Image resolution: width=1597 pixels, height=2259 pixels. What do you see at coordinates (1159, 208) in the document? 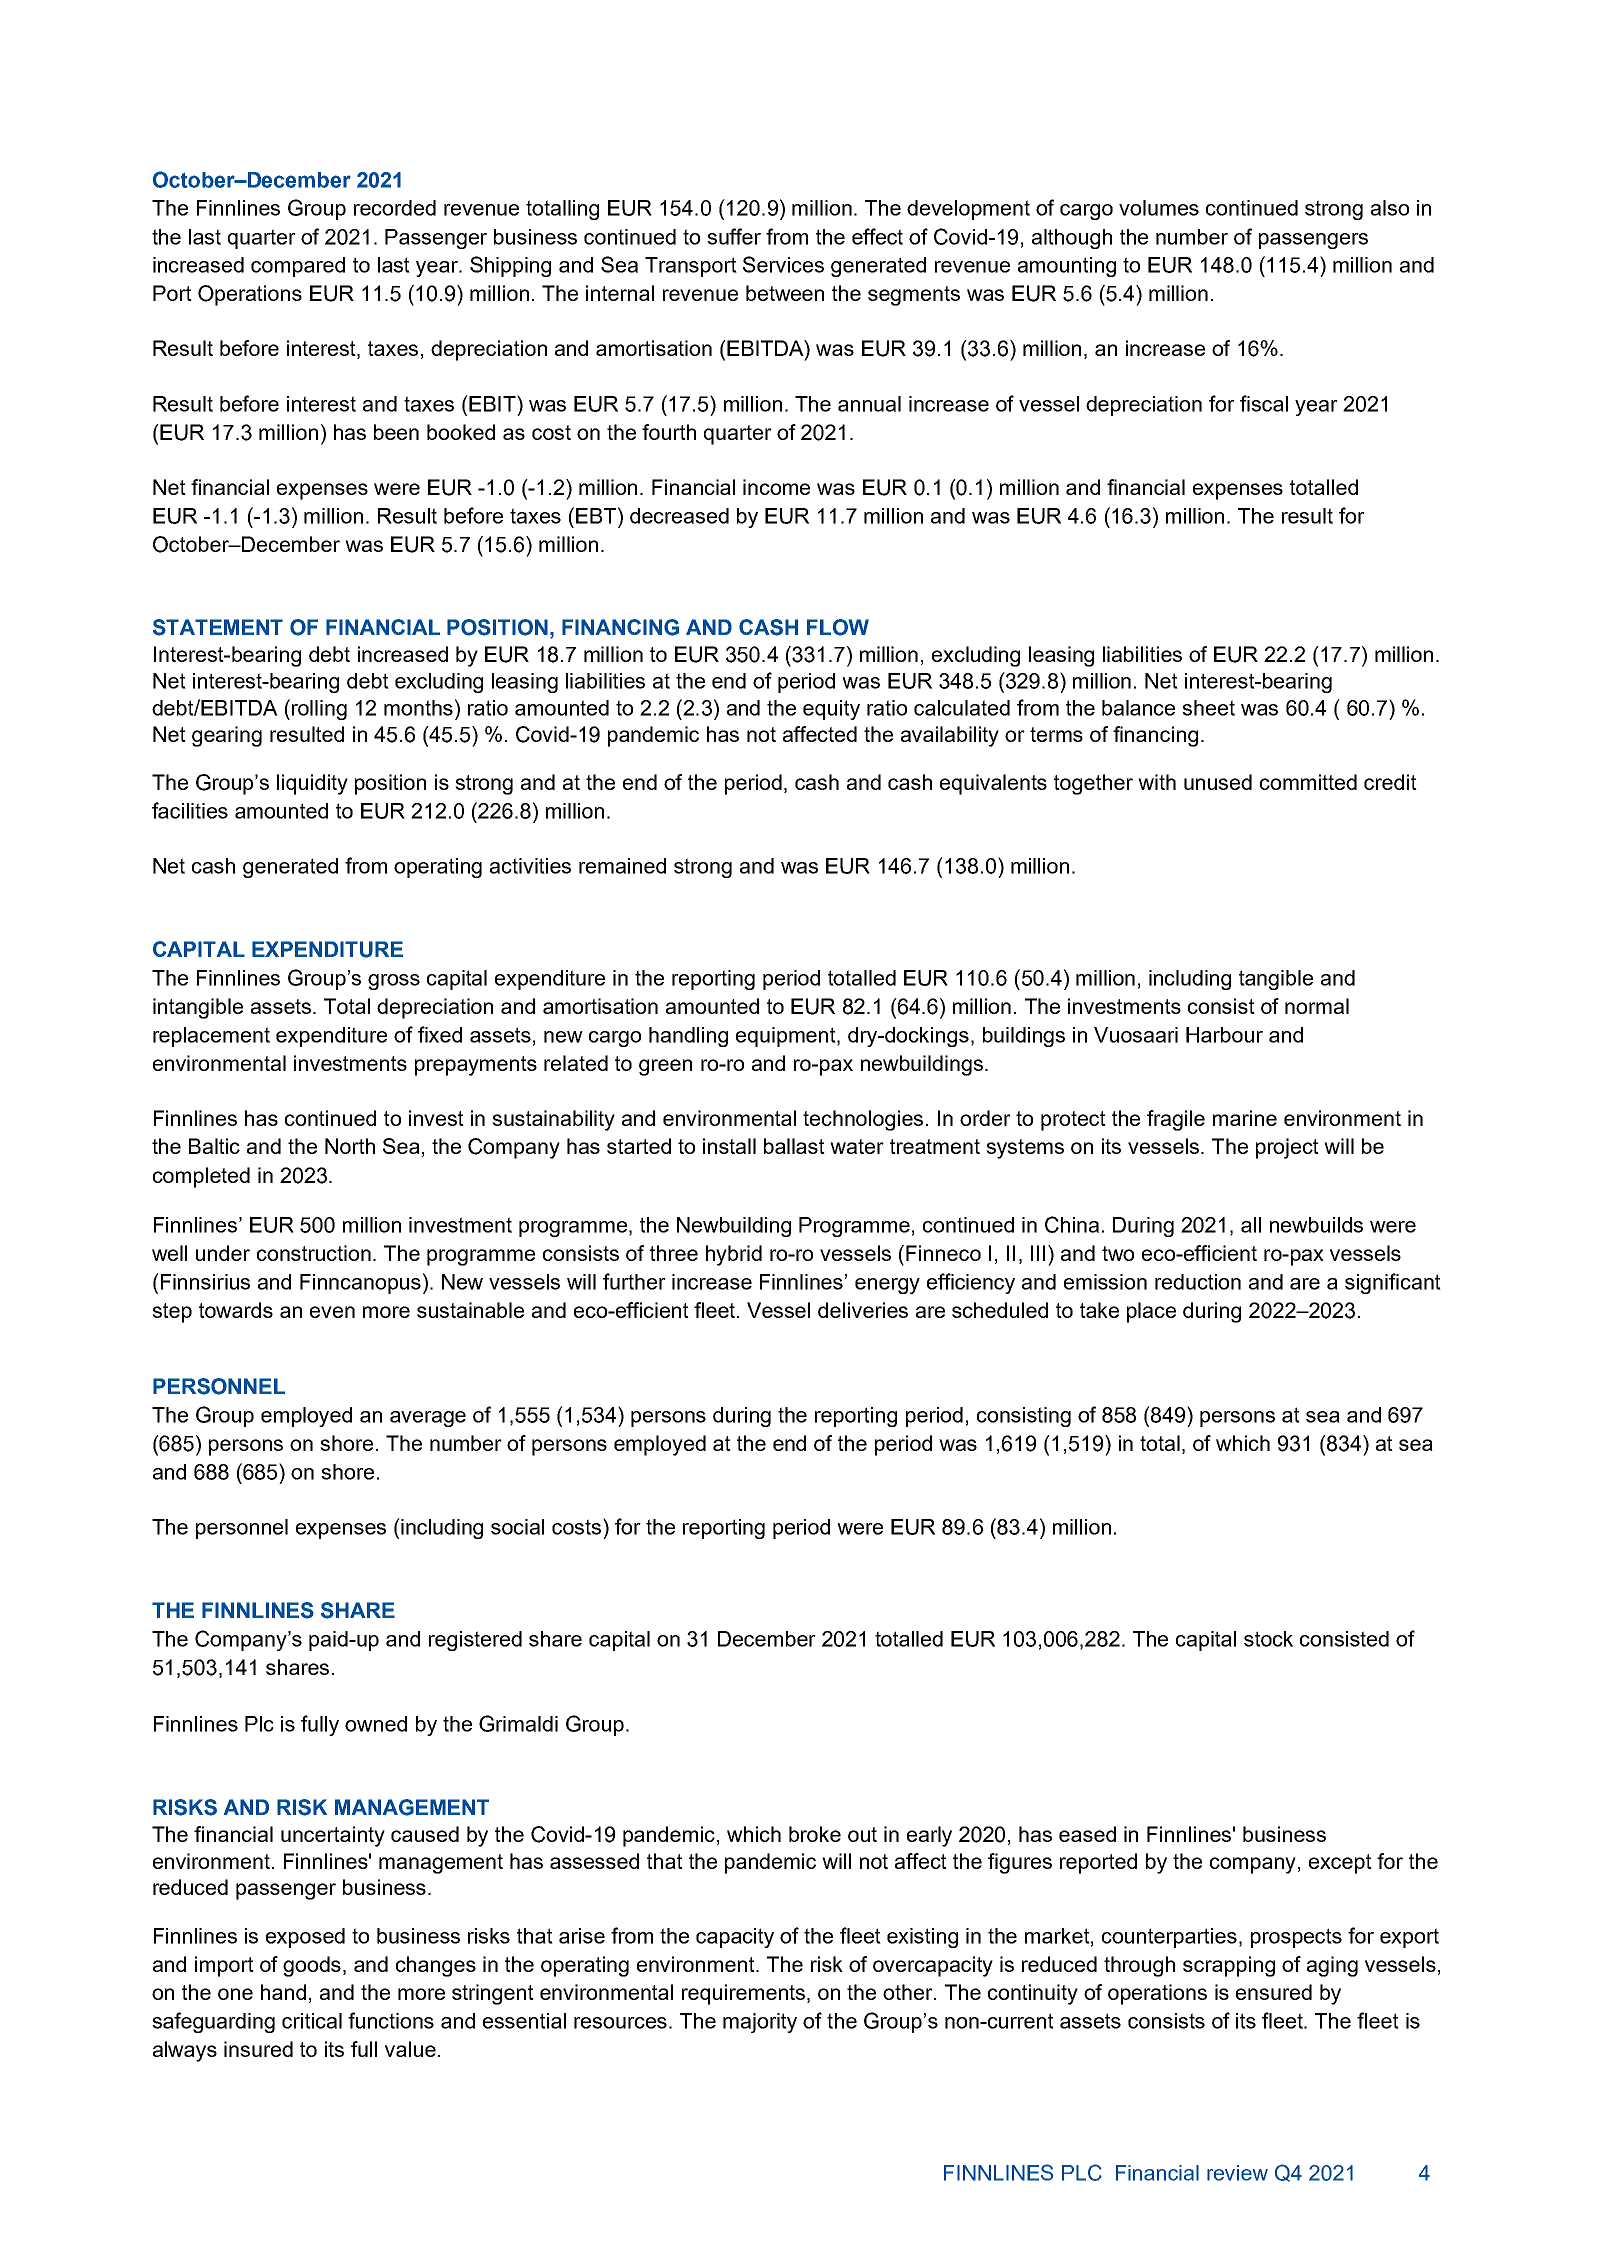
I see `volumes` at bounding box center [1159, 208].
